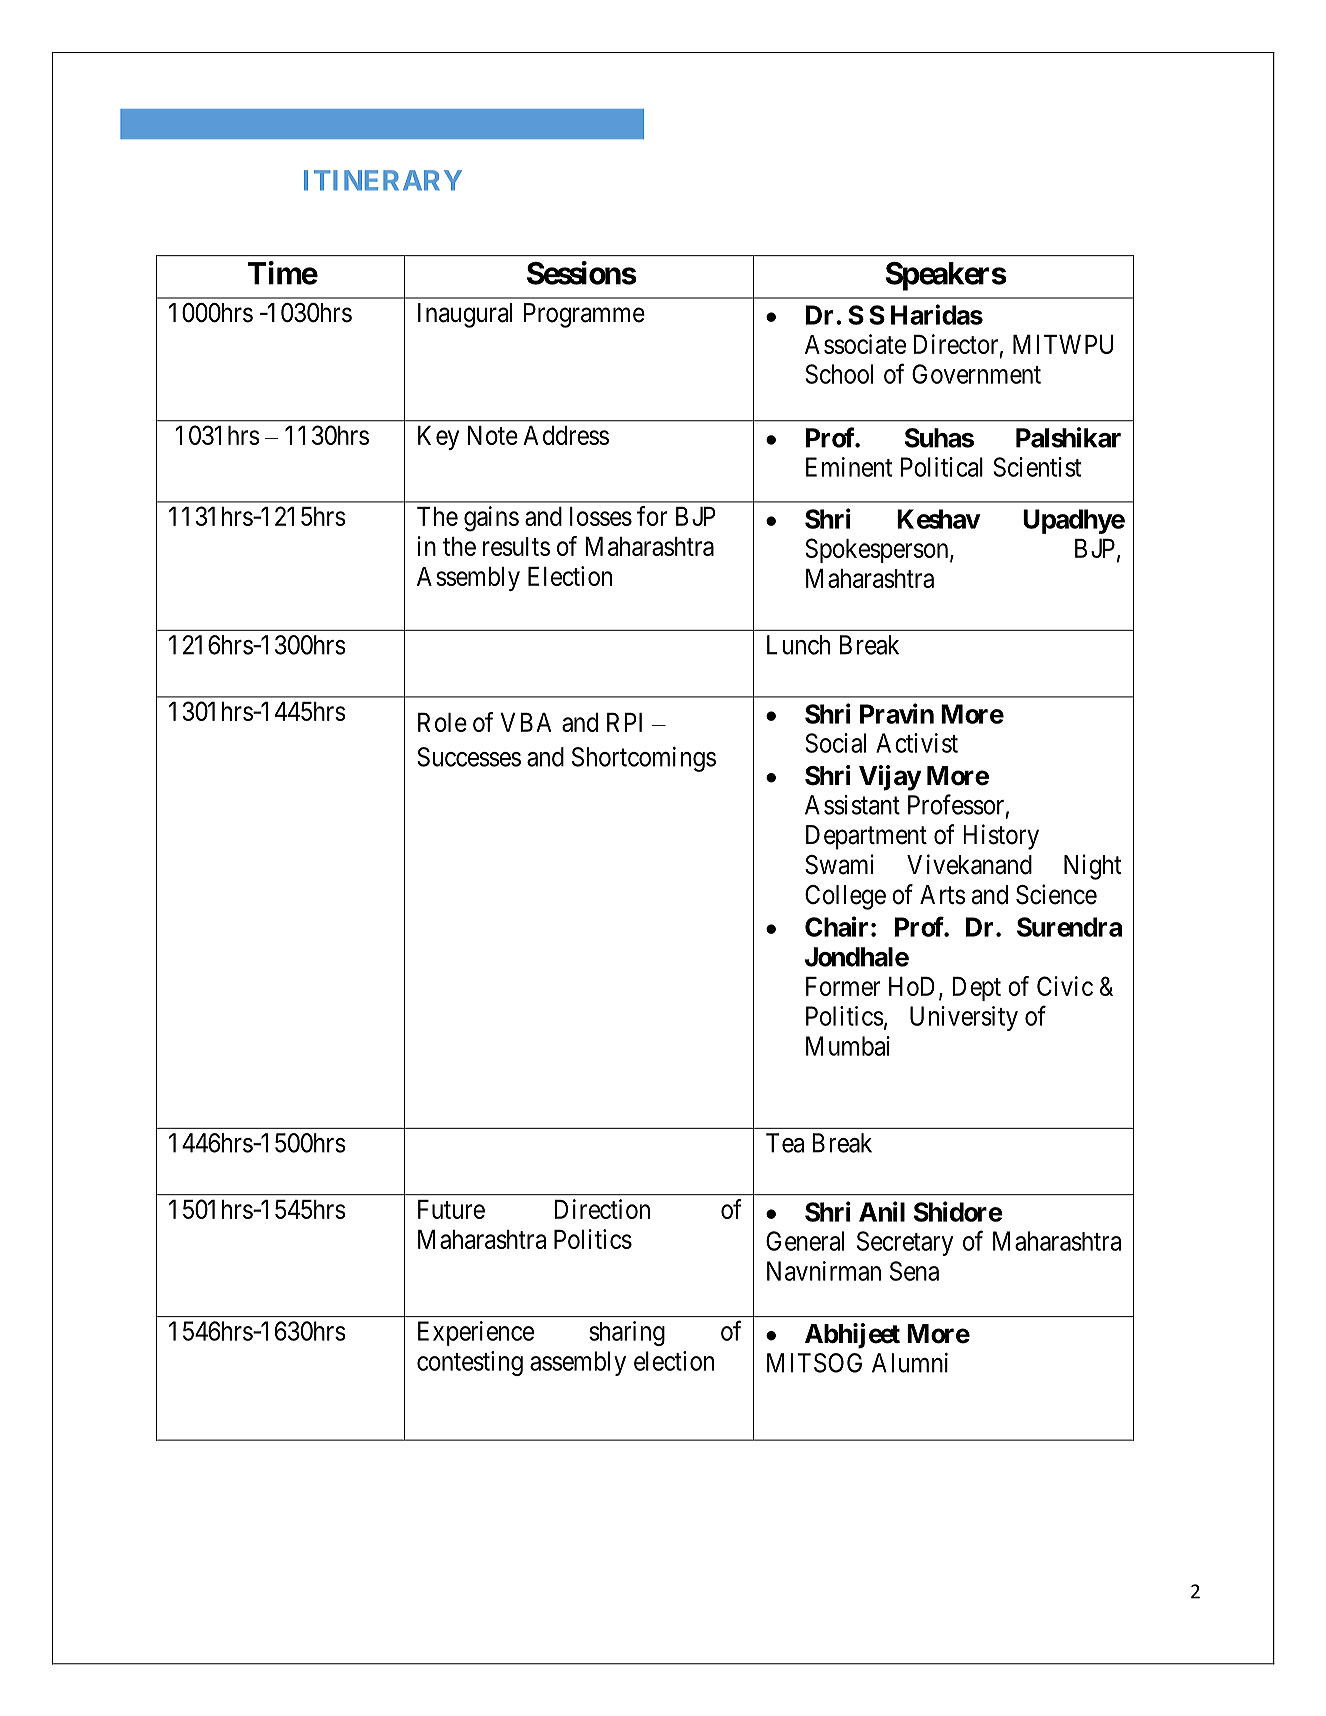 The height and width of the screenshot is (1716, 1326). What do you see at coordinates (976, 374) in the screenshot?
I see `Government` at bounding box center [976, 374].
